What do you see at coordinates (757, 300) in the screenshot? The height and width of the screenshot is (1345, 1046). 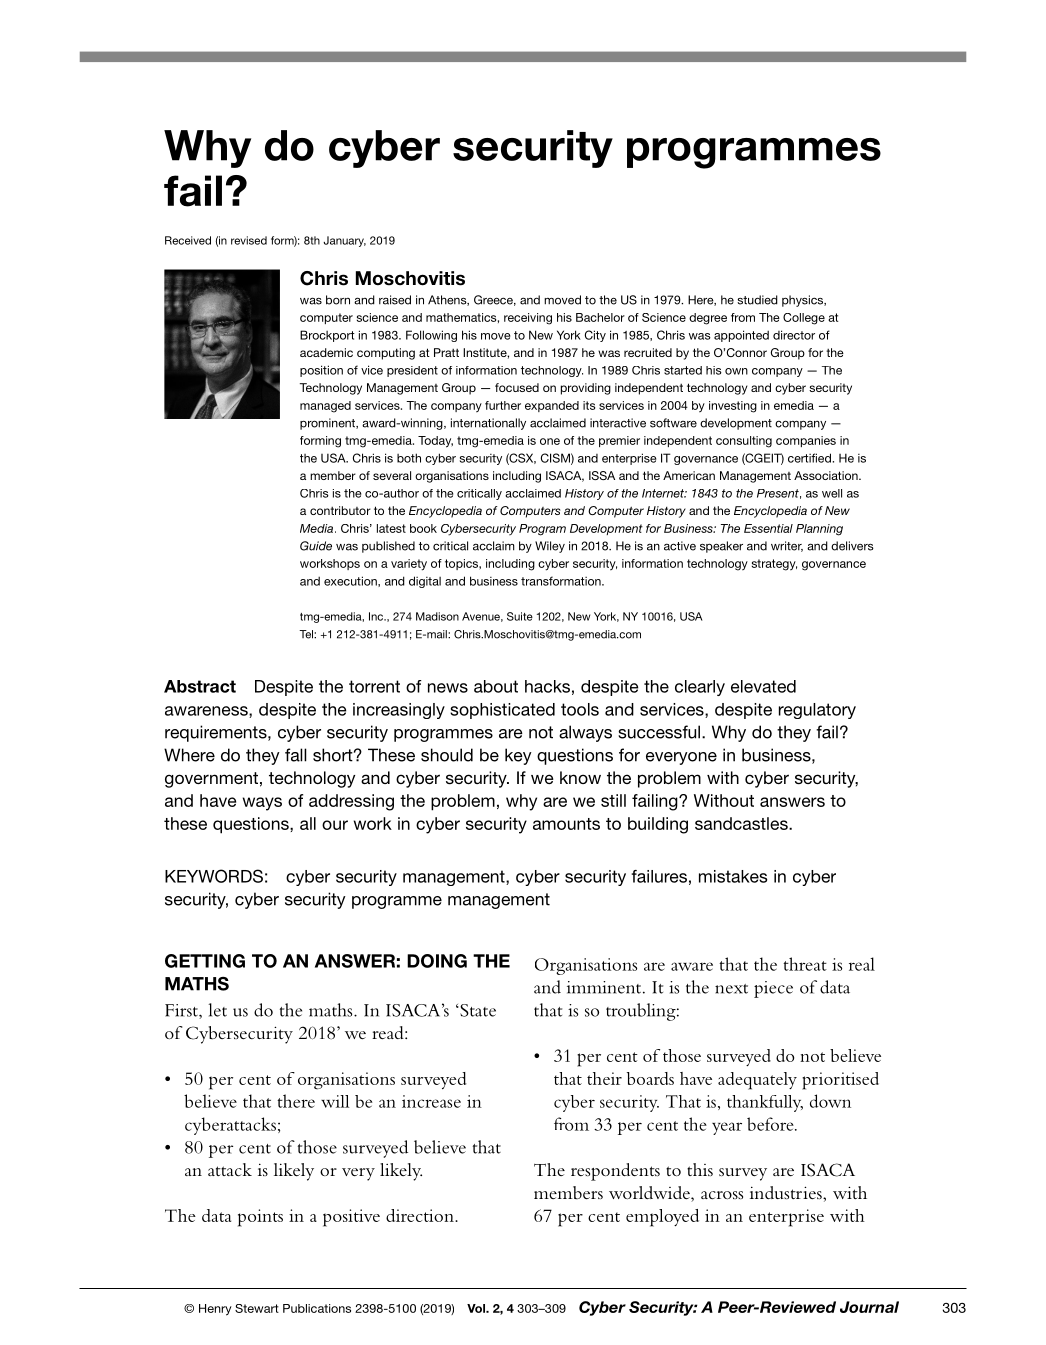 I see `studied` at bounding box center [757, 300].
